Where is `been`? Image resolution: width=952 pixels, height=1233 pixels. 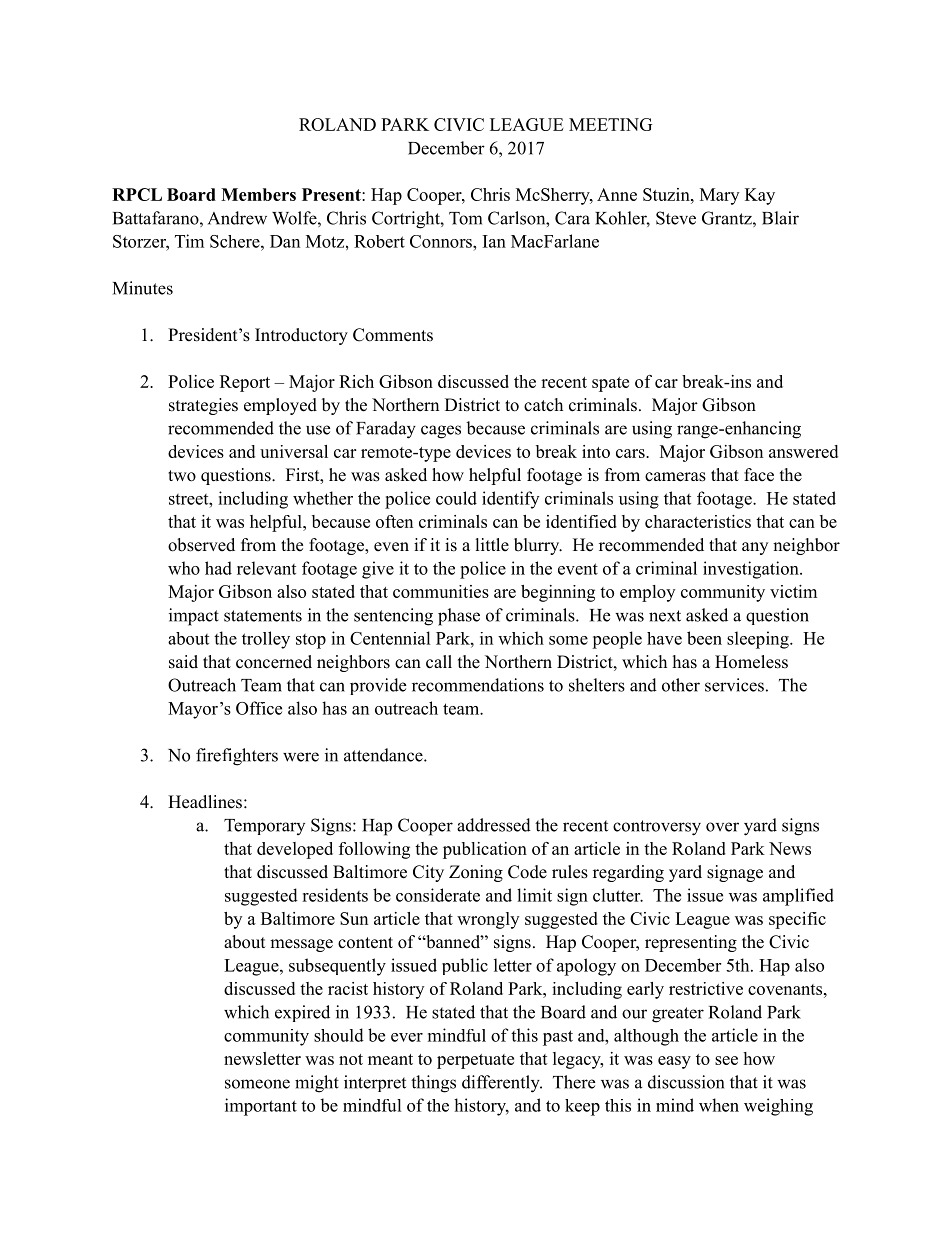 been is located at coordinates (704, 638).
